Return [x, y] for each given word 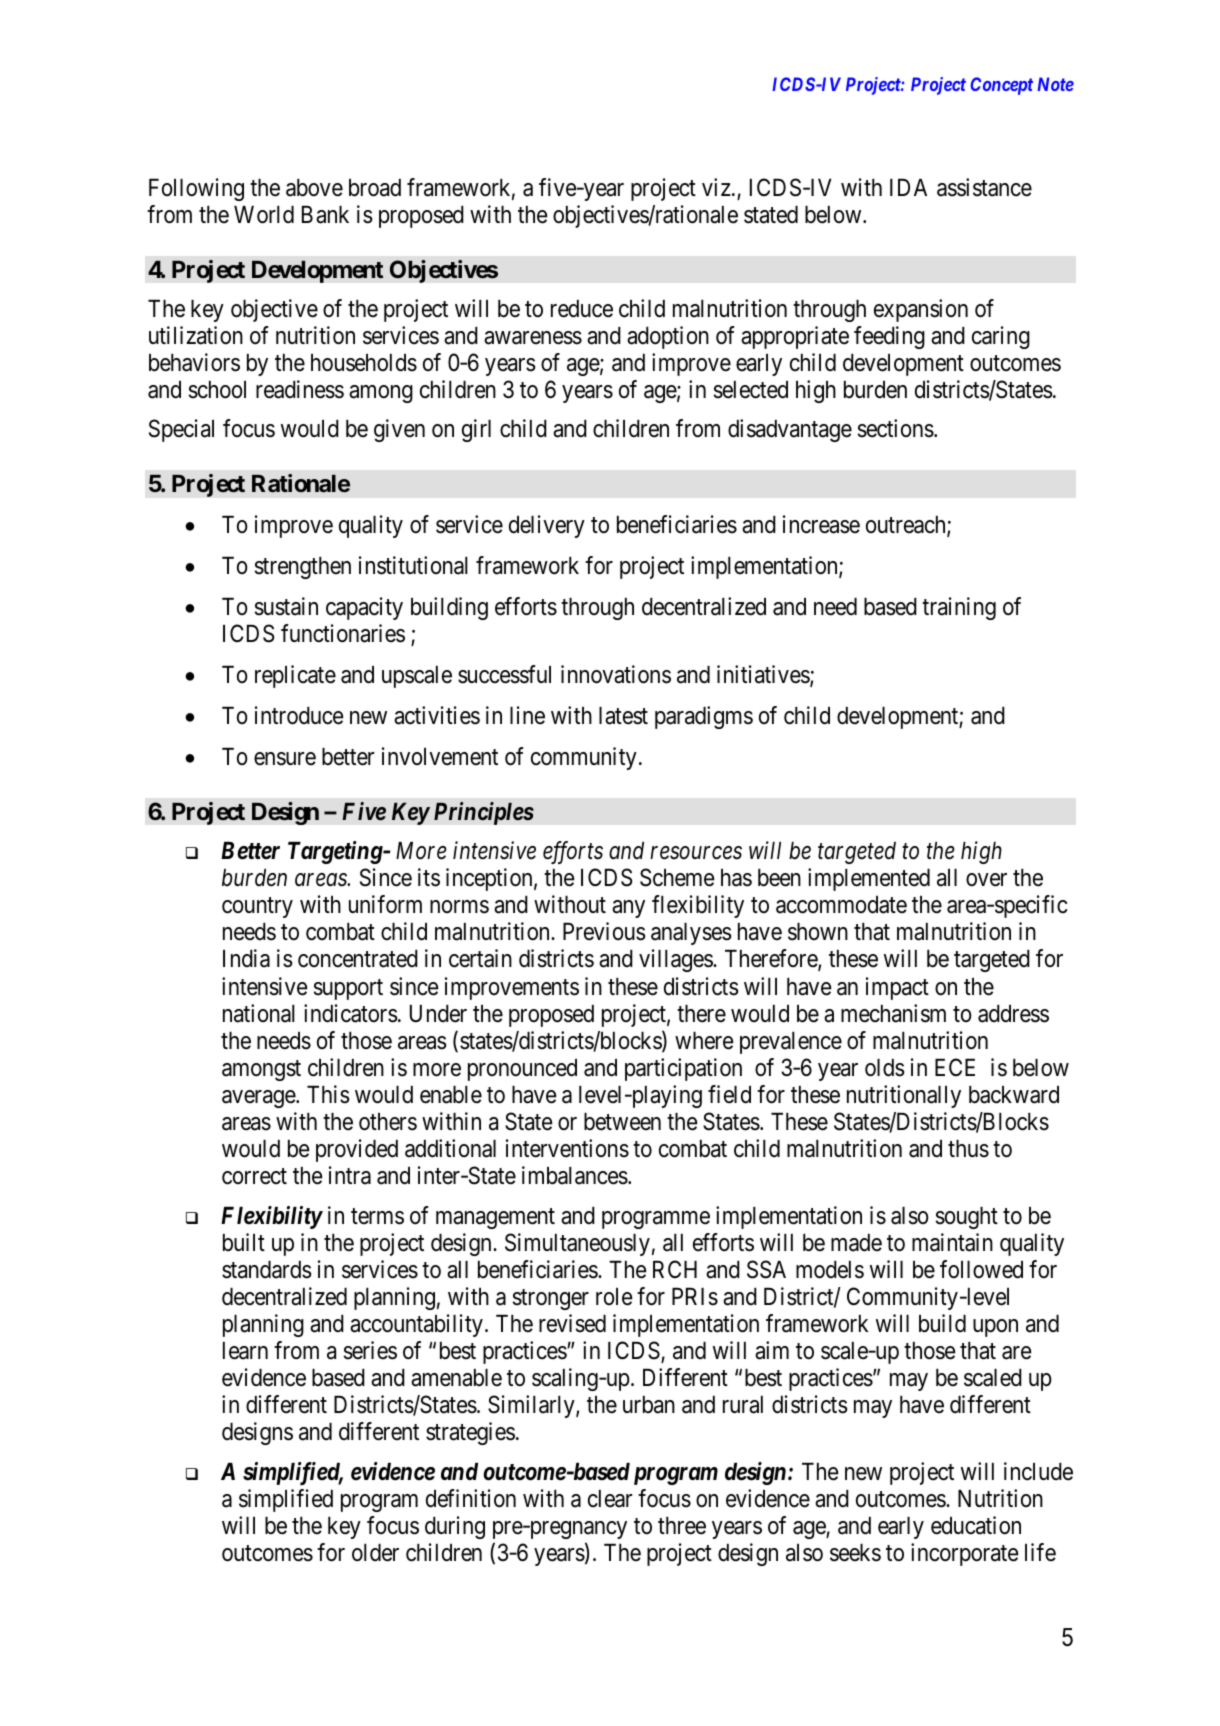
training [959, 608]
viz [716, 187]
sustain [286, 606]
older [375, 1553]
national [259, 1013]
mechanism [893, 1013]
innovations [616, 674]
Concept [1001, 86]
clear [610, 1499]
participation [683, 1069]
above [314, 188]
